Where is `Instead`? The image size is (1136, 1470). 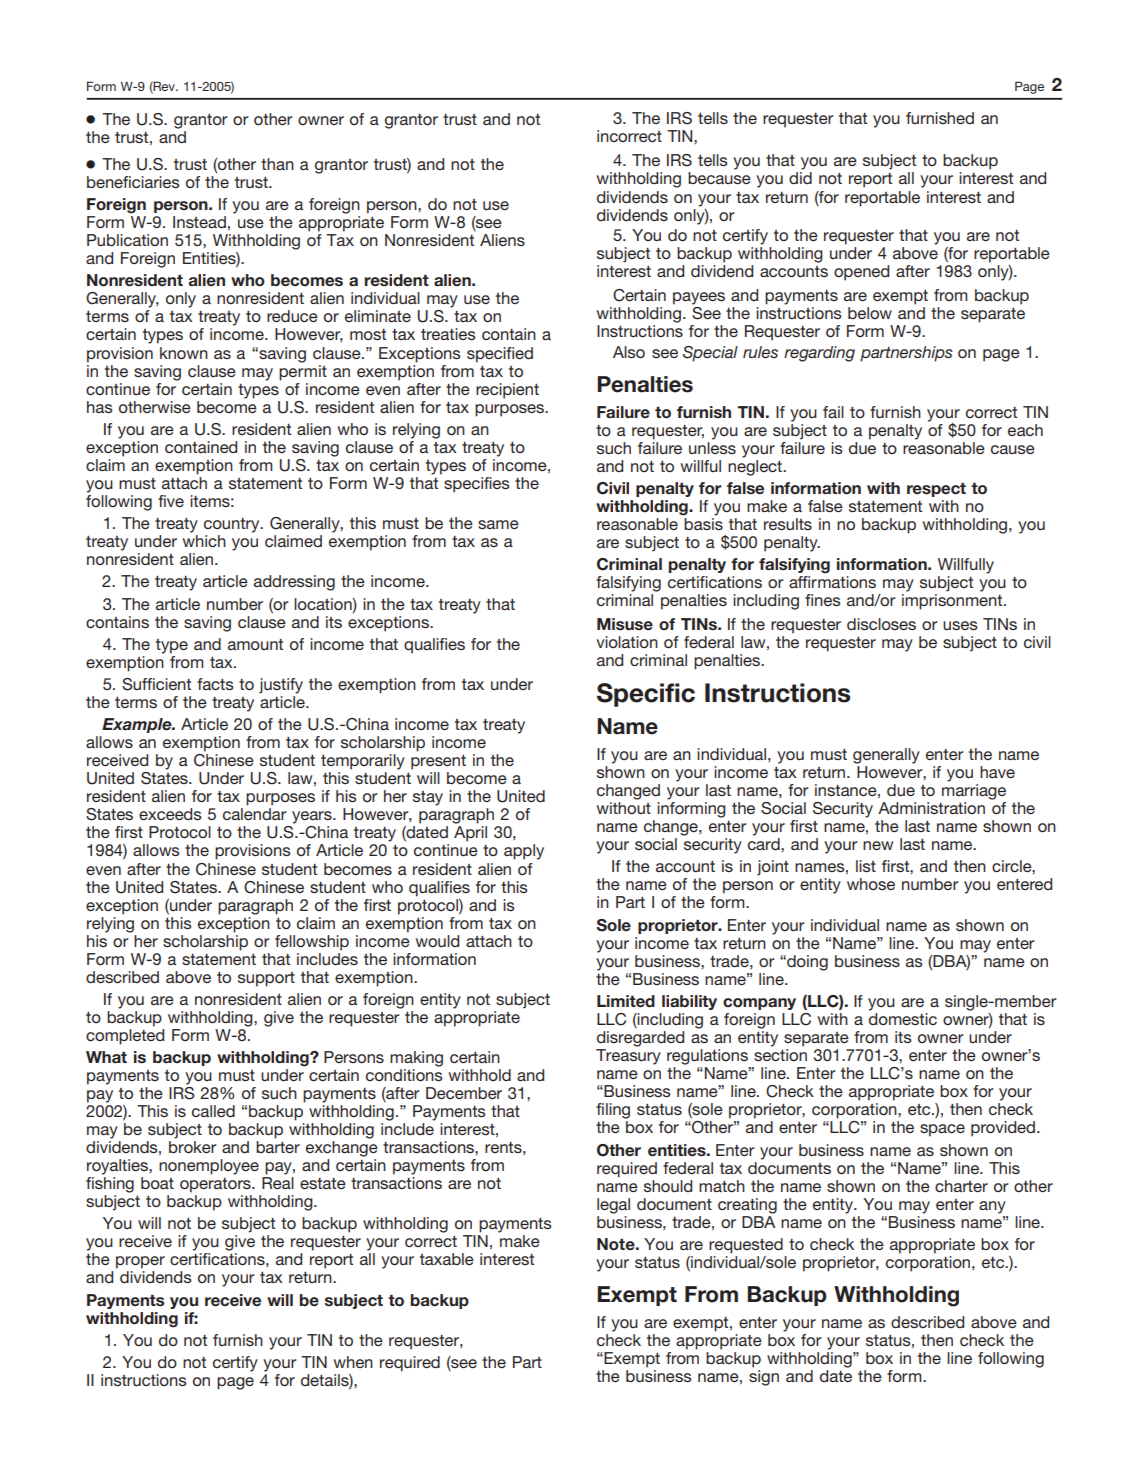 Instead is located at coordinates (199, 222).
